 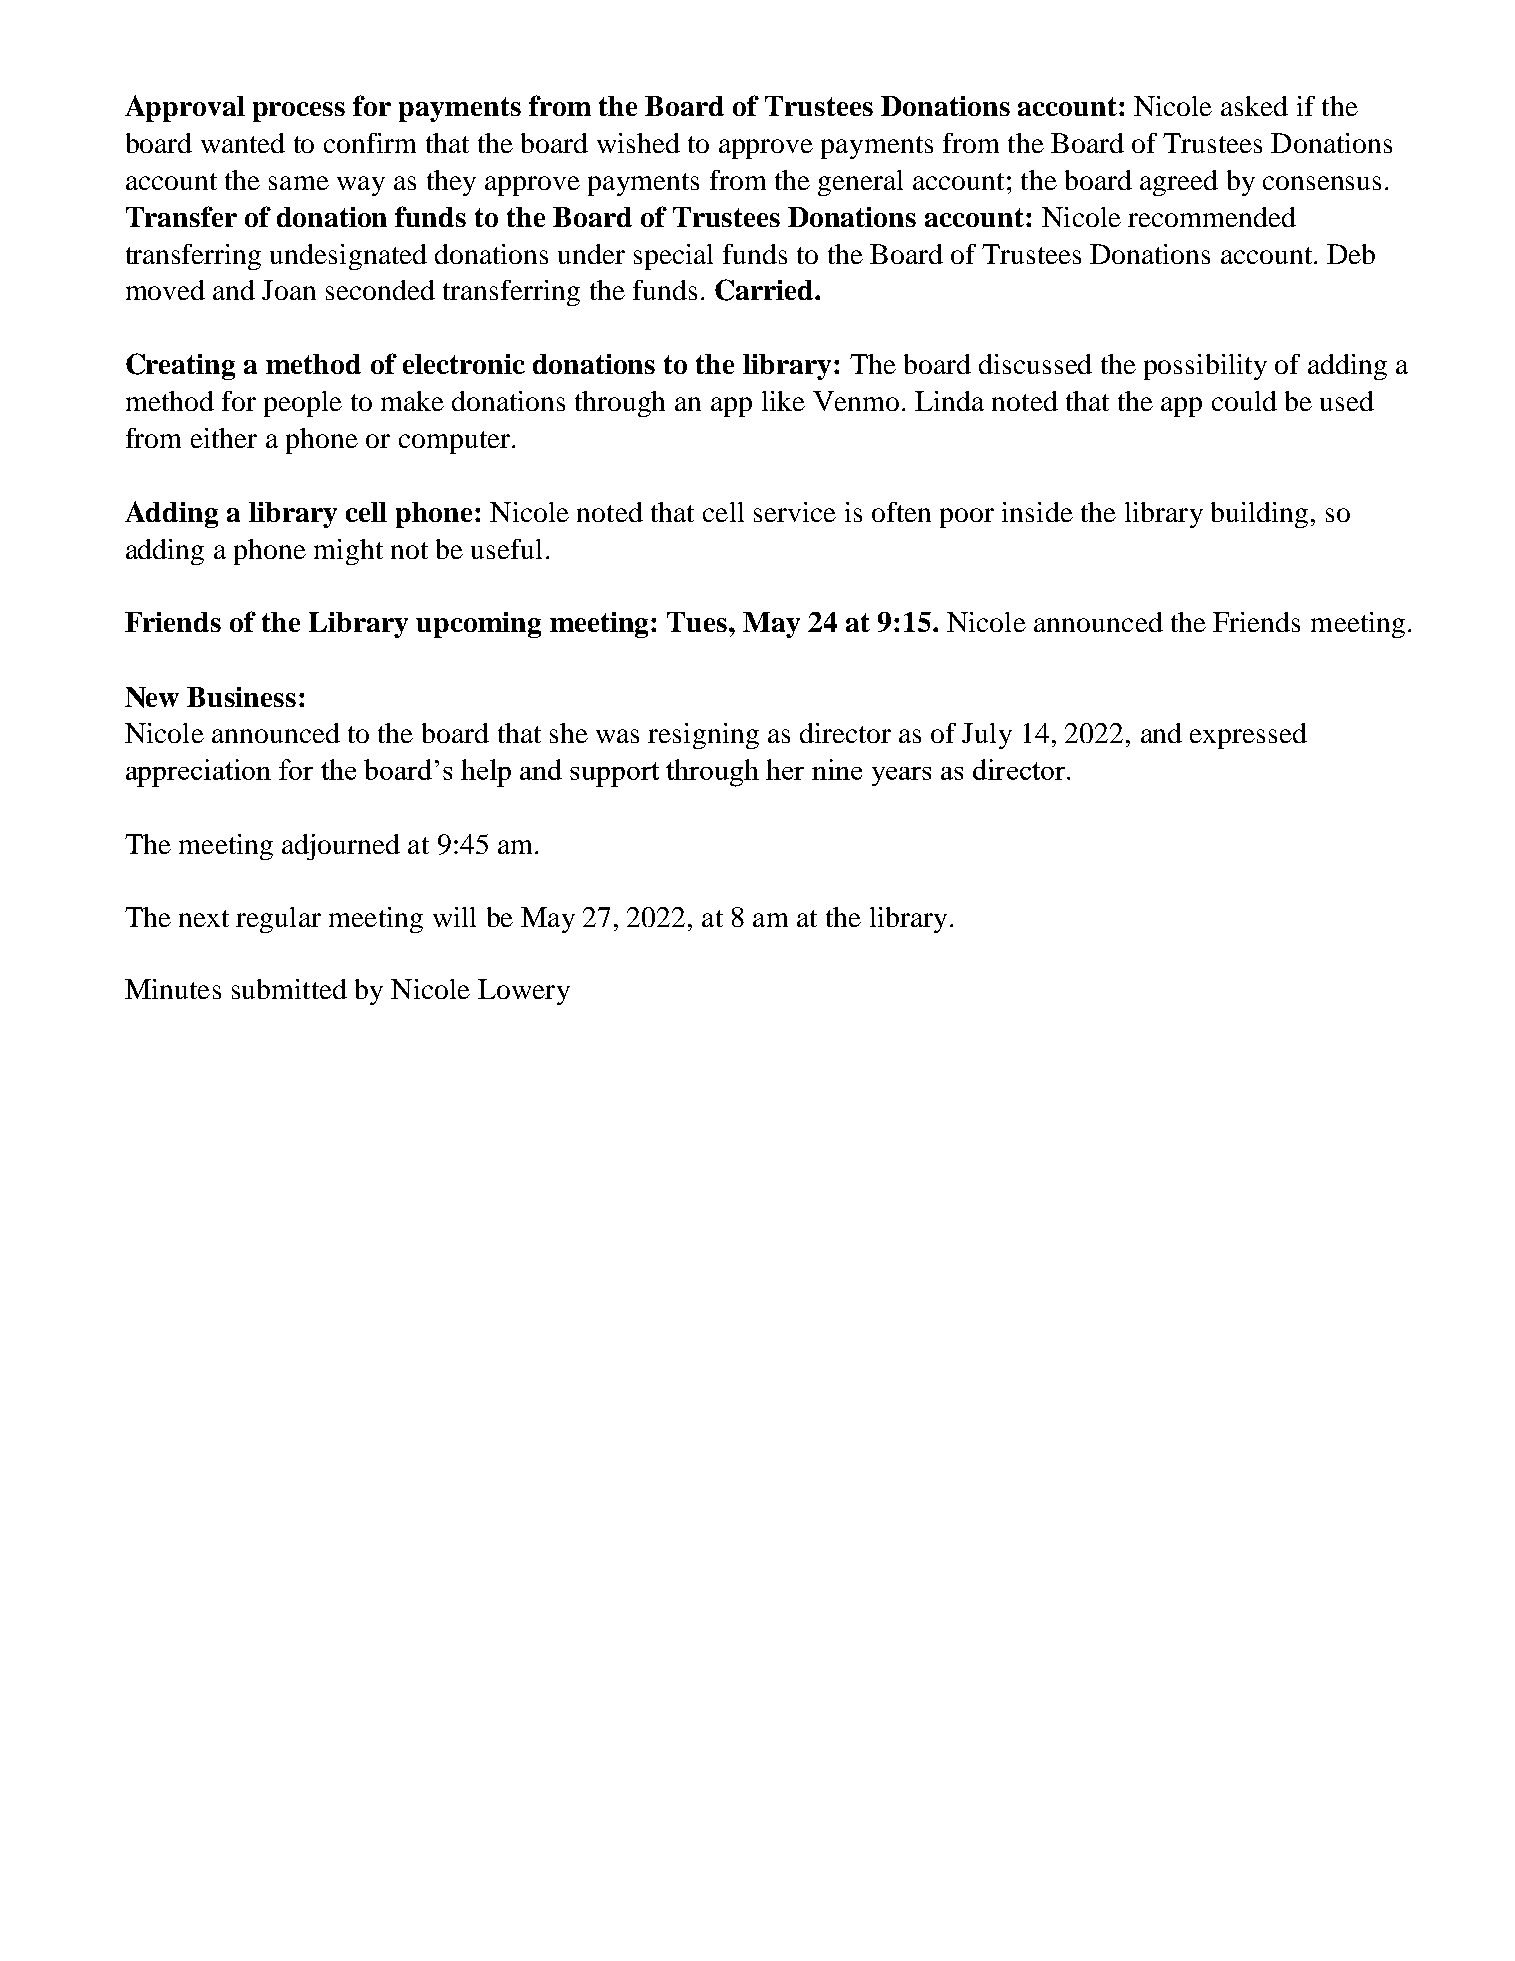 What do you see at coordinates (198, 773) in the screenshot?
I see `appreciation` at bounding box center [198, 773].
